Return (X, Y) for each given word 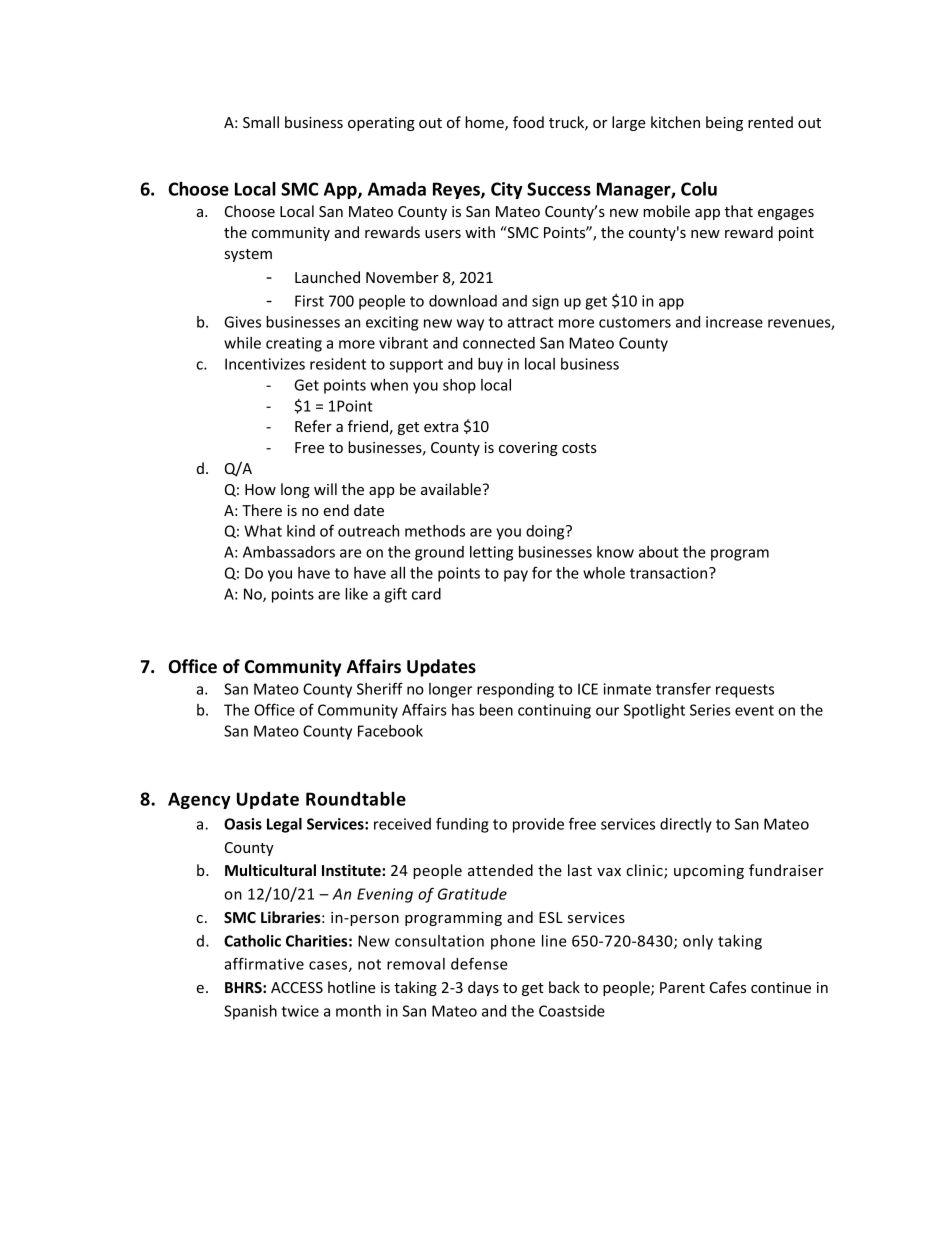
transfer (683, 688)
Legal (284, 825)
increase (734, 322)
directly (686, 825)
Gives (242, 322)
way (470, 325)
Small (261, 122)
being (724, 123)
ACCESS (297, 987)
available (451, 489)
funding (462, 825)
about (659, 552)
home (485, 123)
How (260, 489)
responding (515, 690)
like (356, 594)
